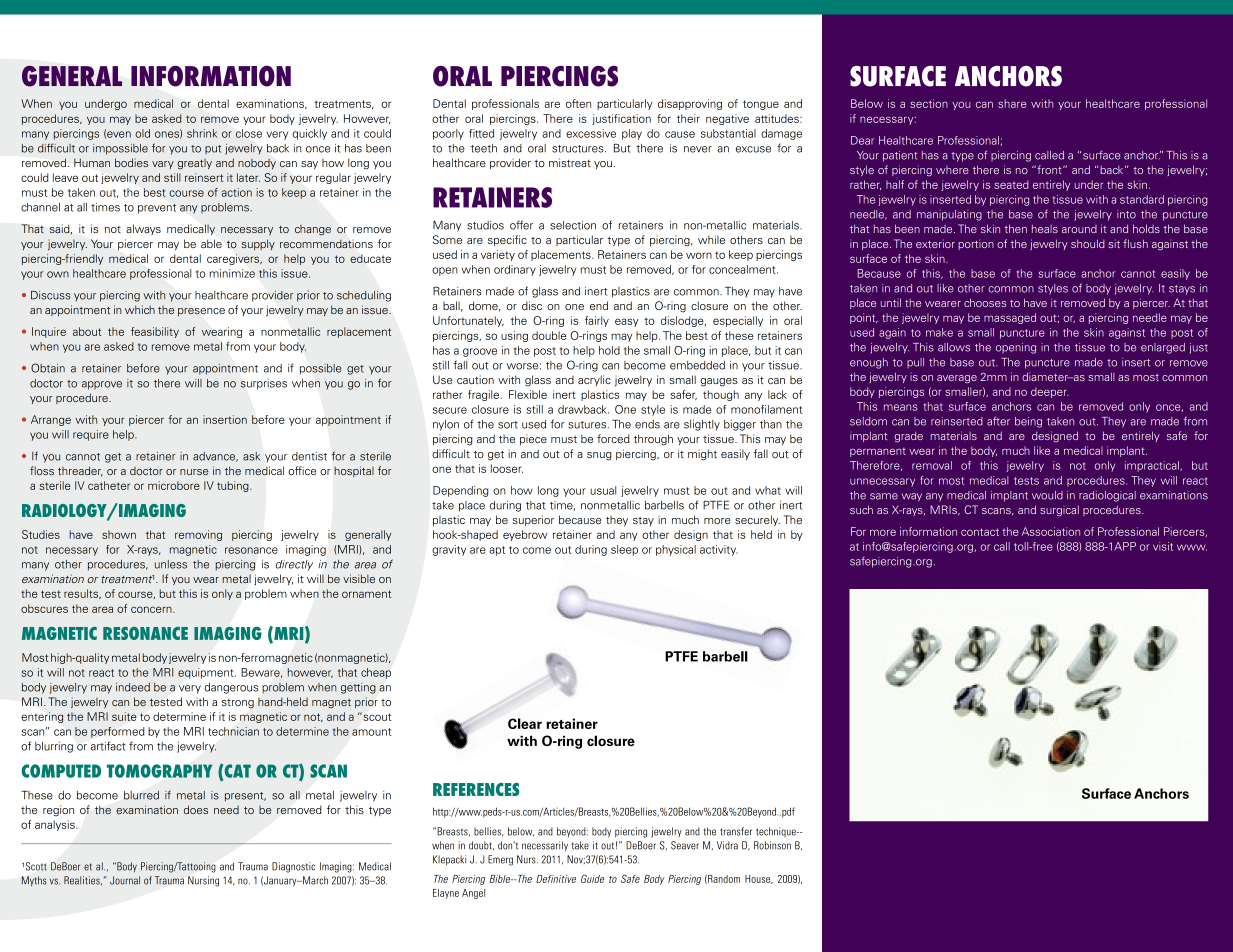 This screenshot has height=952, width=1233. Describe the element at coordinates (591, 133) in the screenshot. I see `excessive` at that location.
